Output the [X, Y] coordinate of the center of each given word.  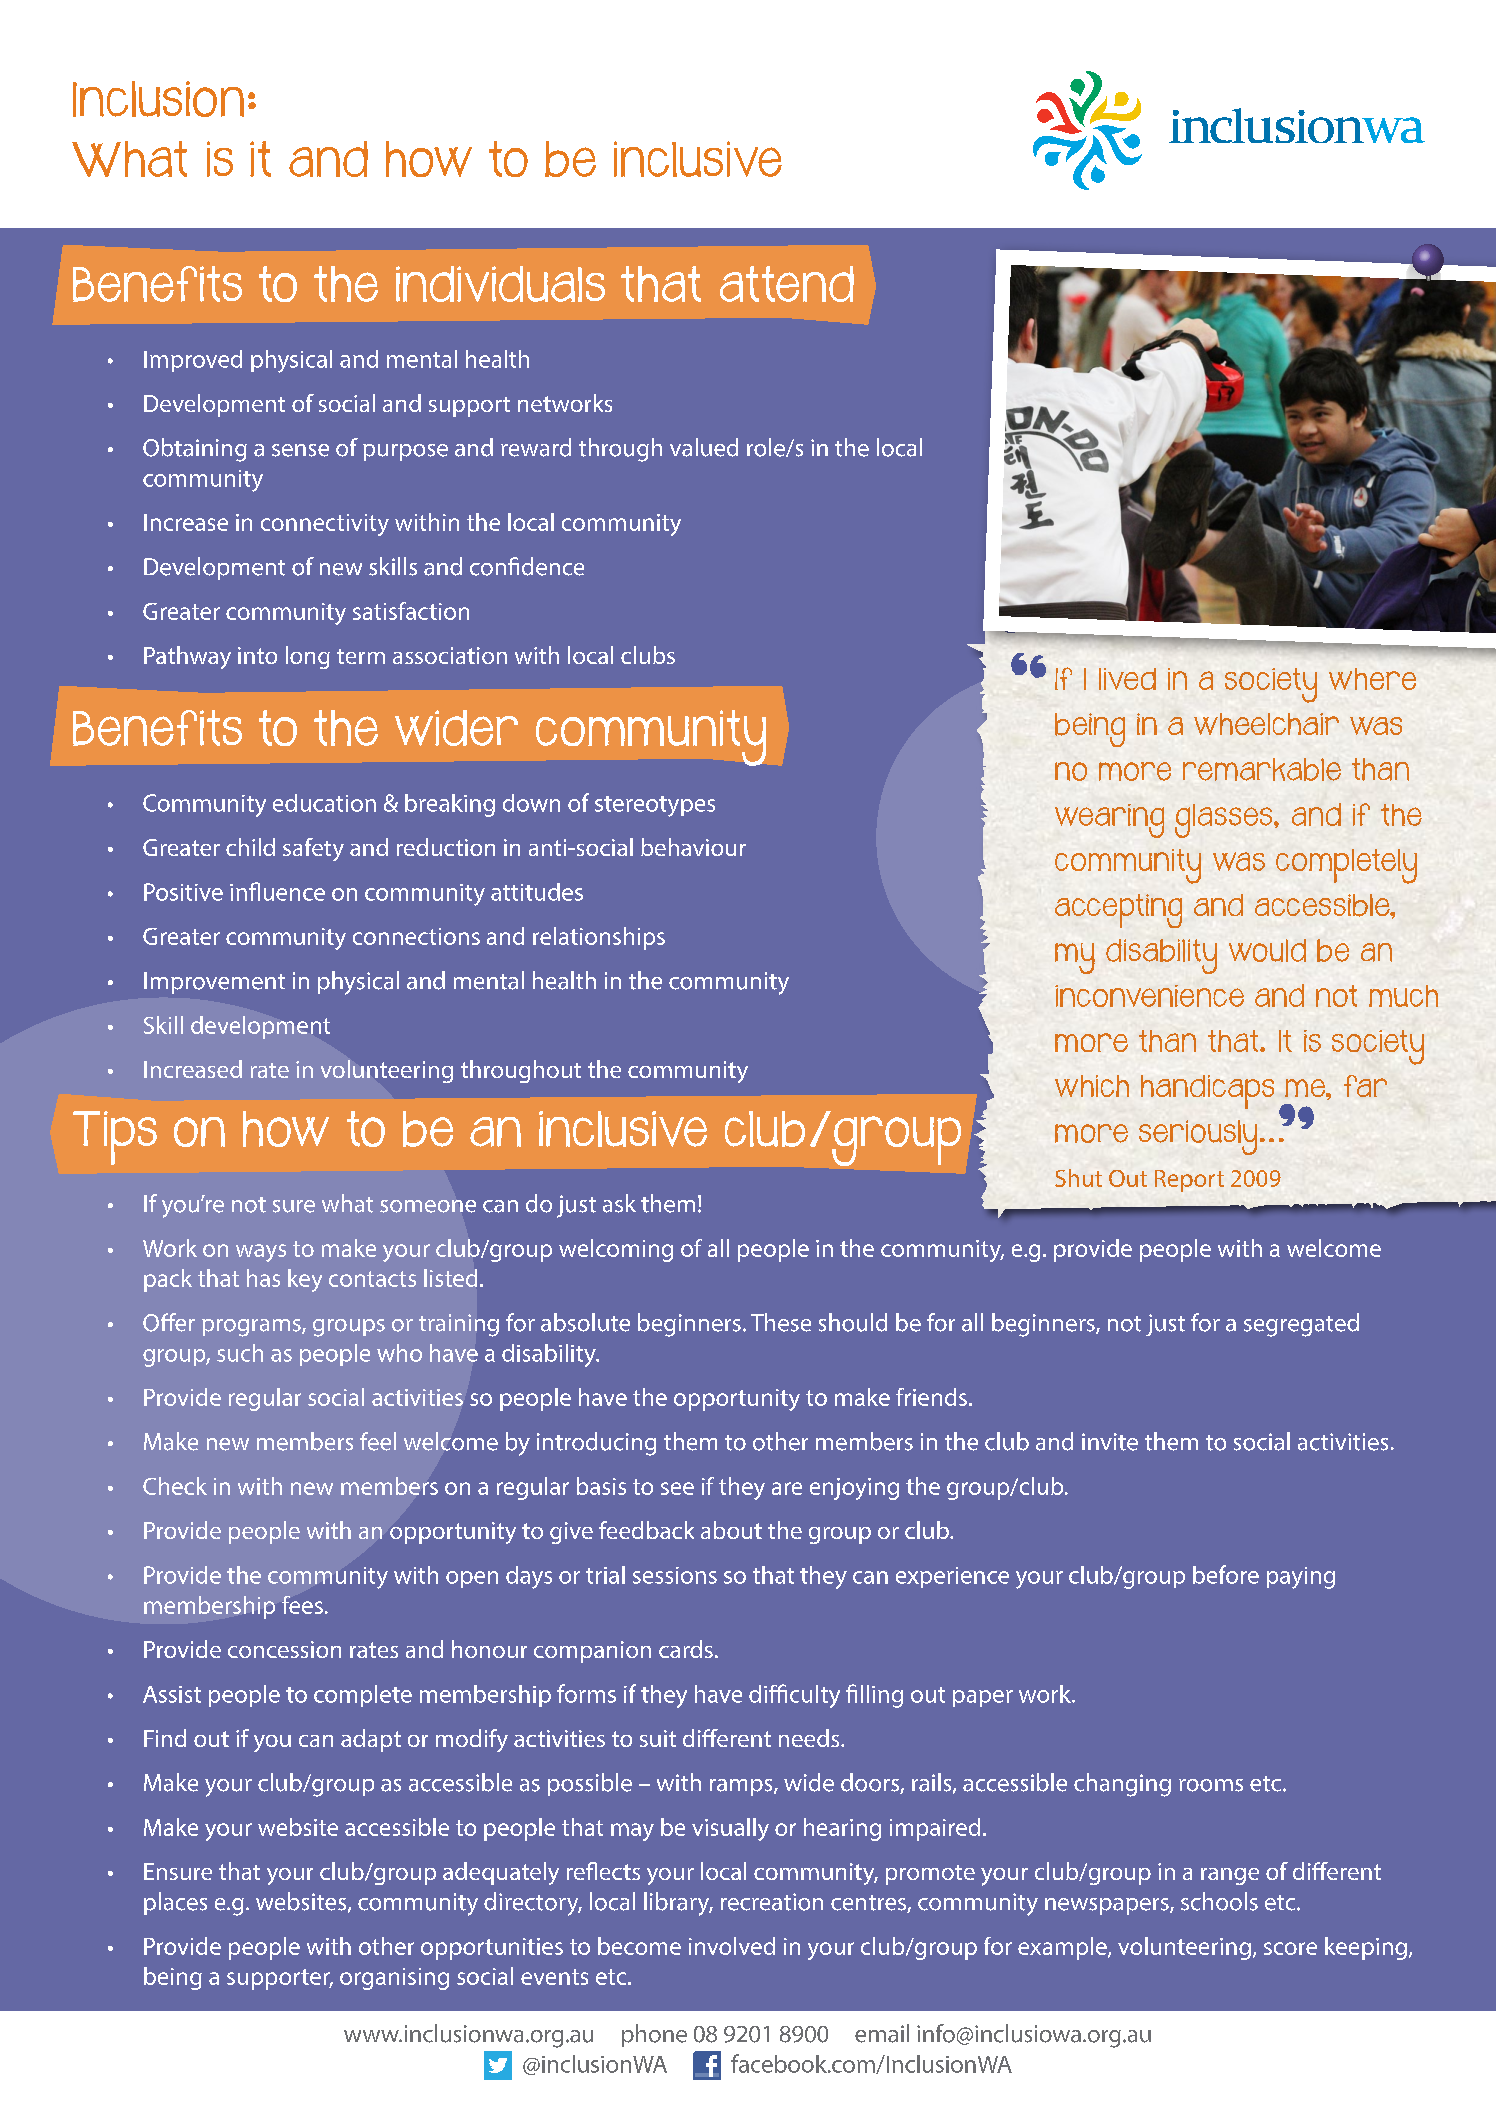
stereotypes [655, 806]
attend [787, 284]
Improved [193, 361]
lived [1127, 679]
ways [261, 1253]
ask [619, 1203]
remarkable [1262, 769]
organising [394, 1979]
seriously [1198, 1137]
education [324, 803]
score [1290, 1948]
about [731, 1530]
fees [302, 1605]
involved [732, 1946]
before [1226, 1574]
